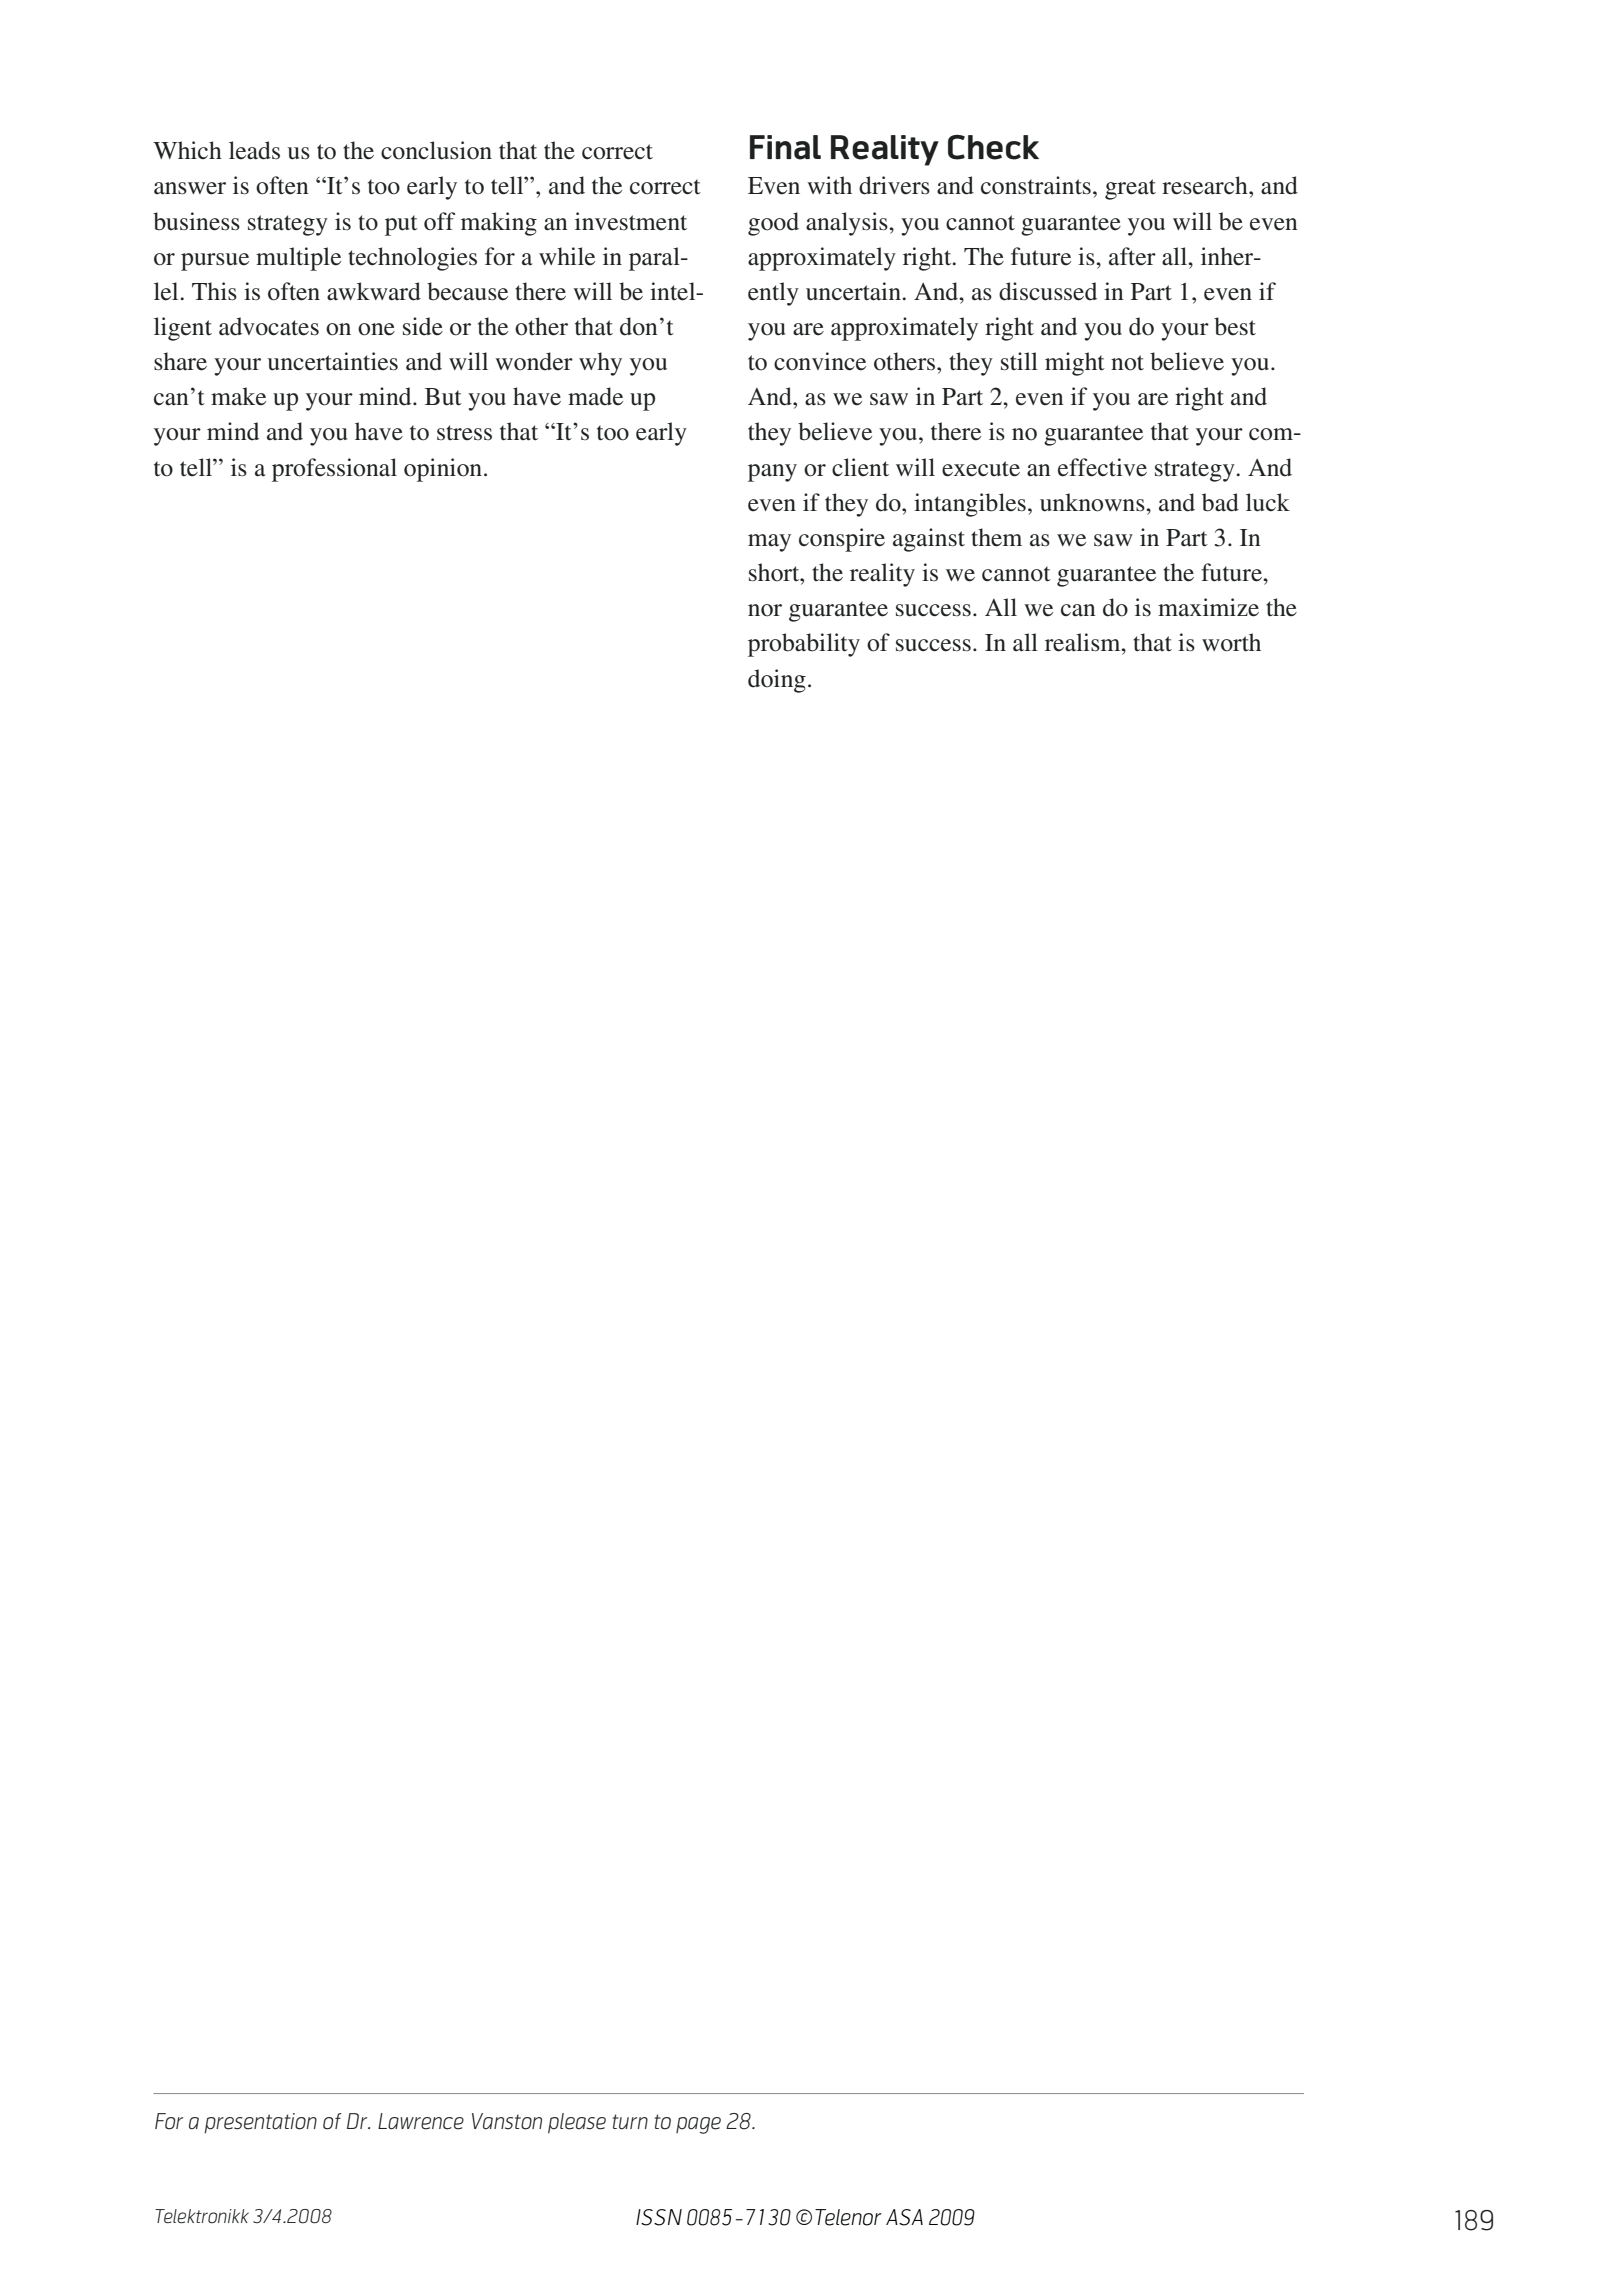 This page has height=2278, width=1610. Describe the element at coordinates (773, 224) in the page. I see `good` at that location.
